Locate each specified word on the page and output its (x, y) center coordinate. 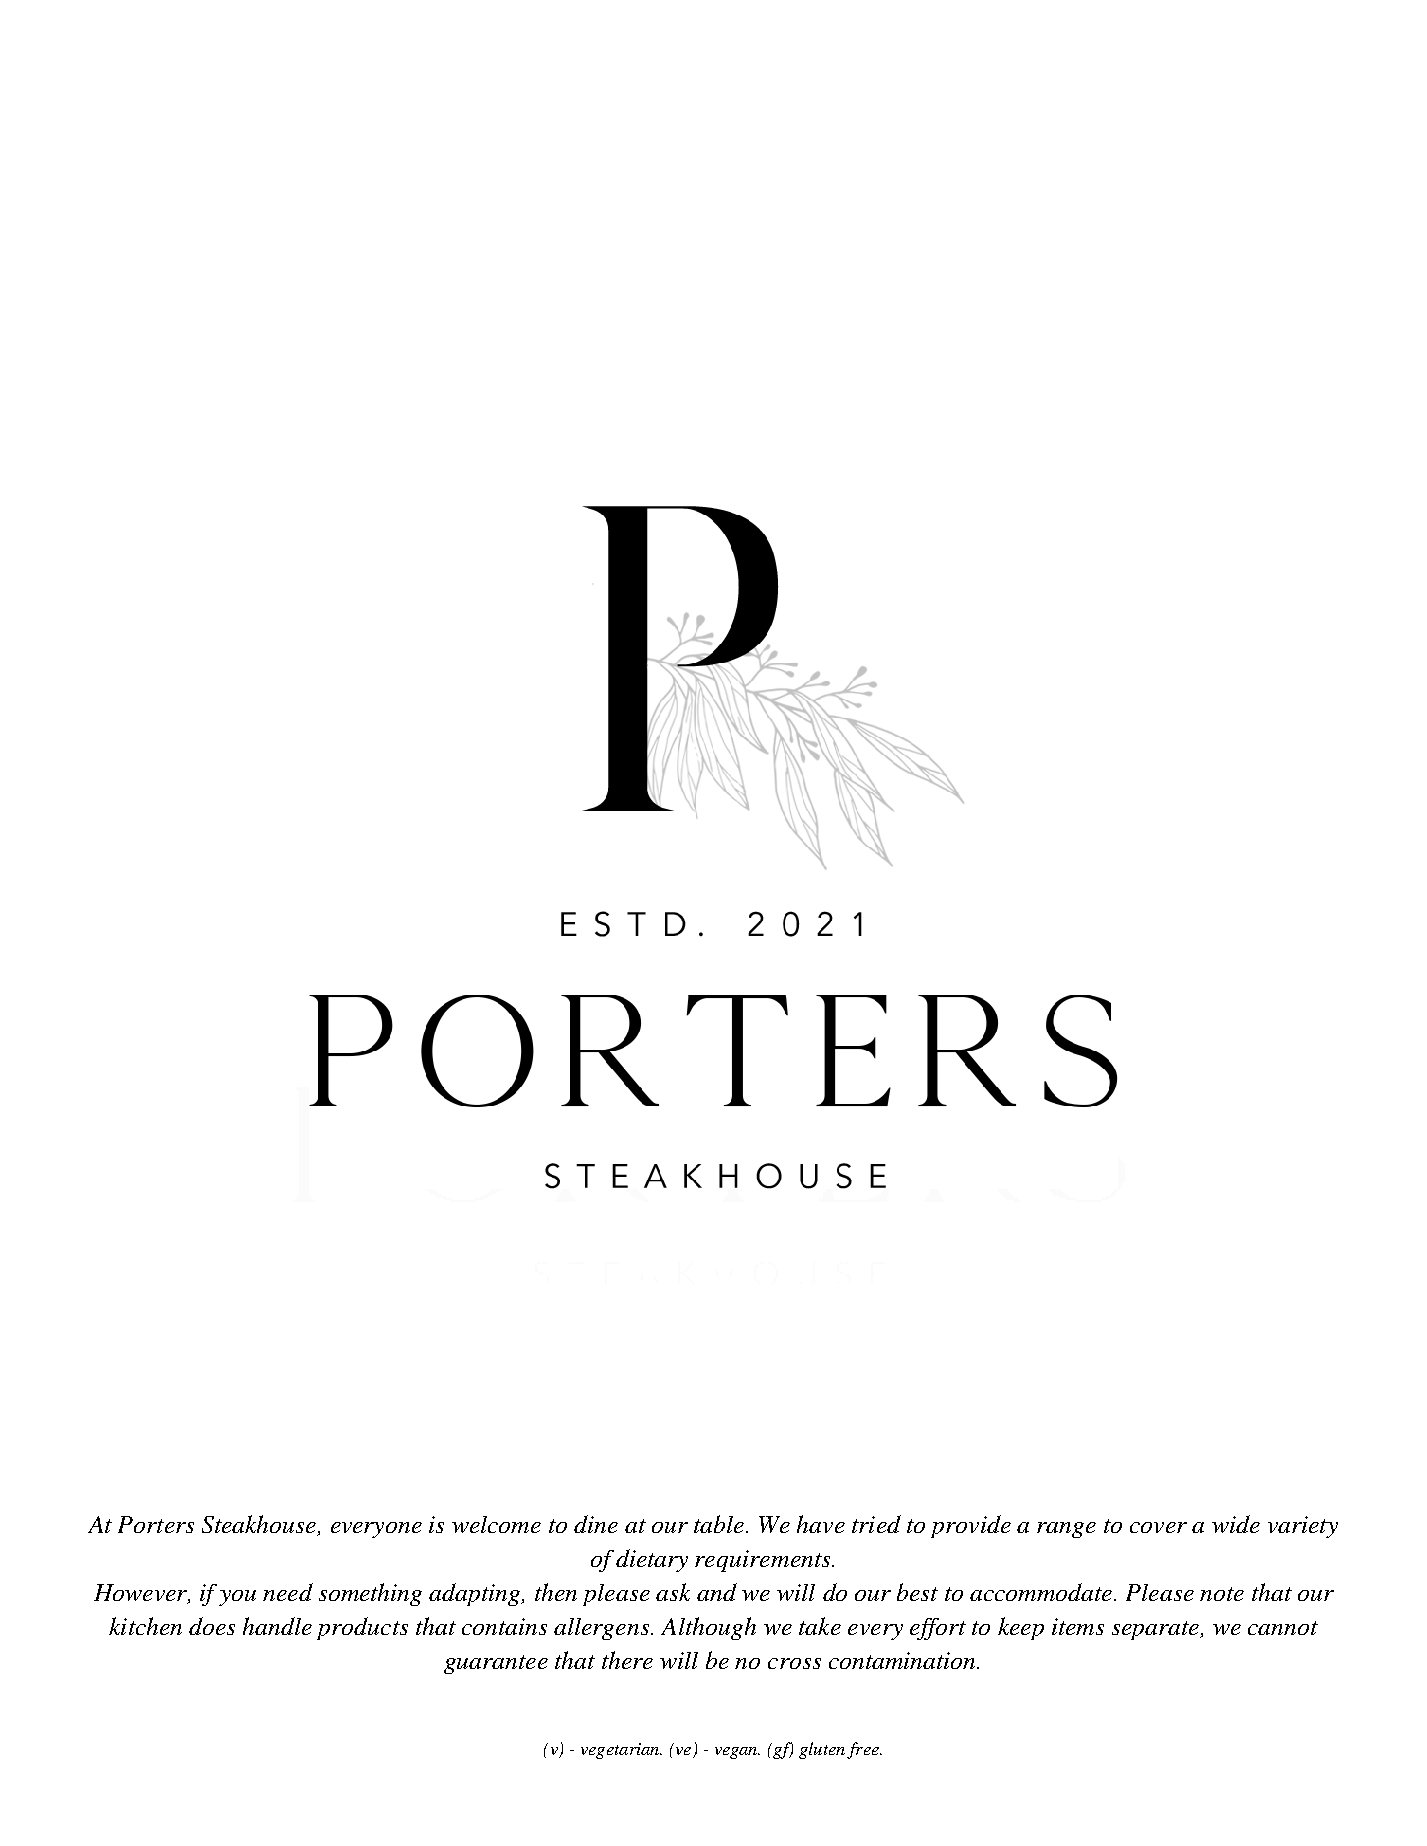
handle (277, 1626)
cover (1158, 1527)
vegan (737, 1753)
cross (794, 1663)
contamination (903, 1660)
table (719, 1524)
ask (673, 1592)
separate (1157, 1630)
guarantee (496, 1664)
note (1222, 1594)
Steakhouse (260, 1525)
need (288, 1592)
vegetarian (621, 1751)
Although (708, 1628)
